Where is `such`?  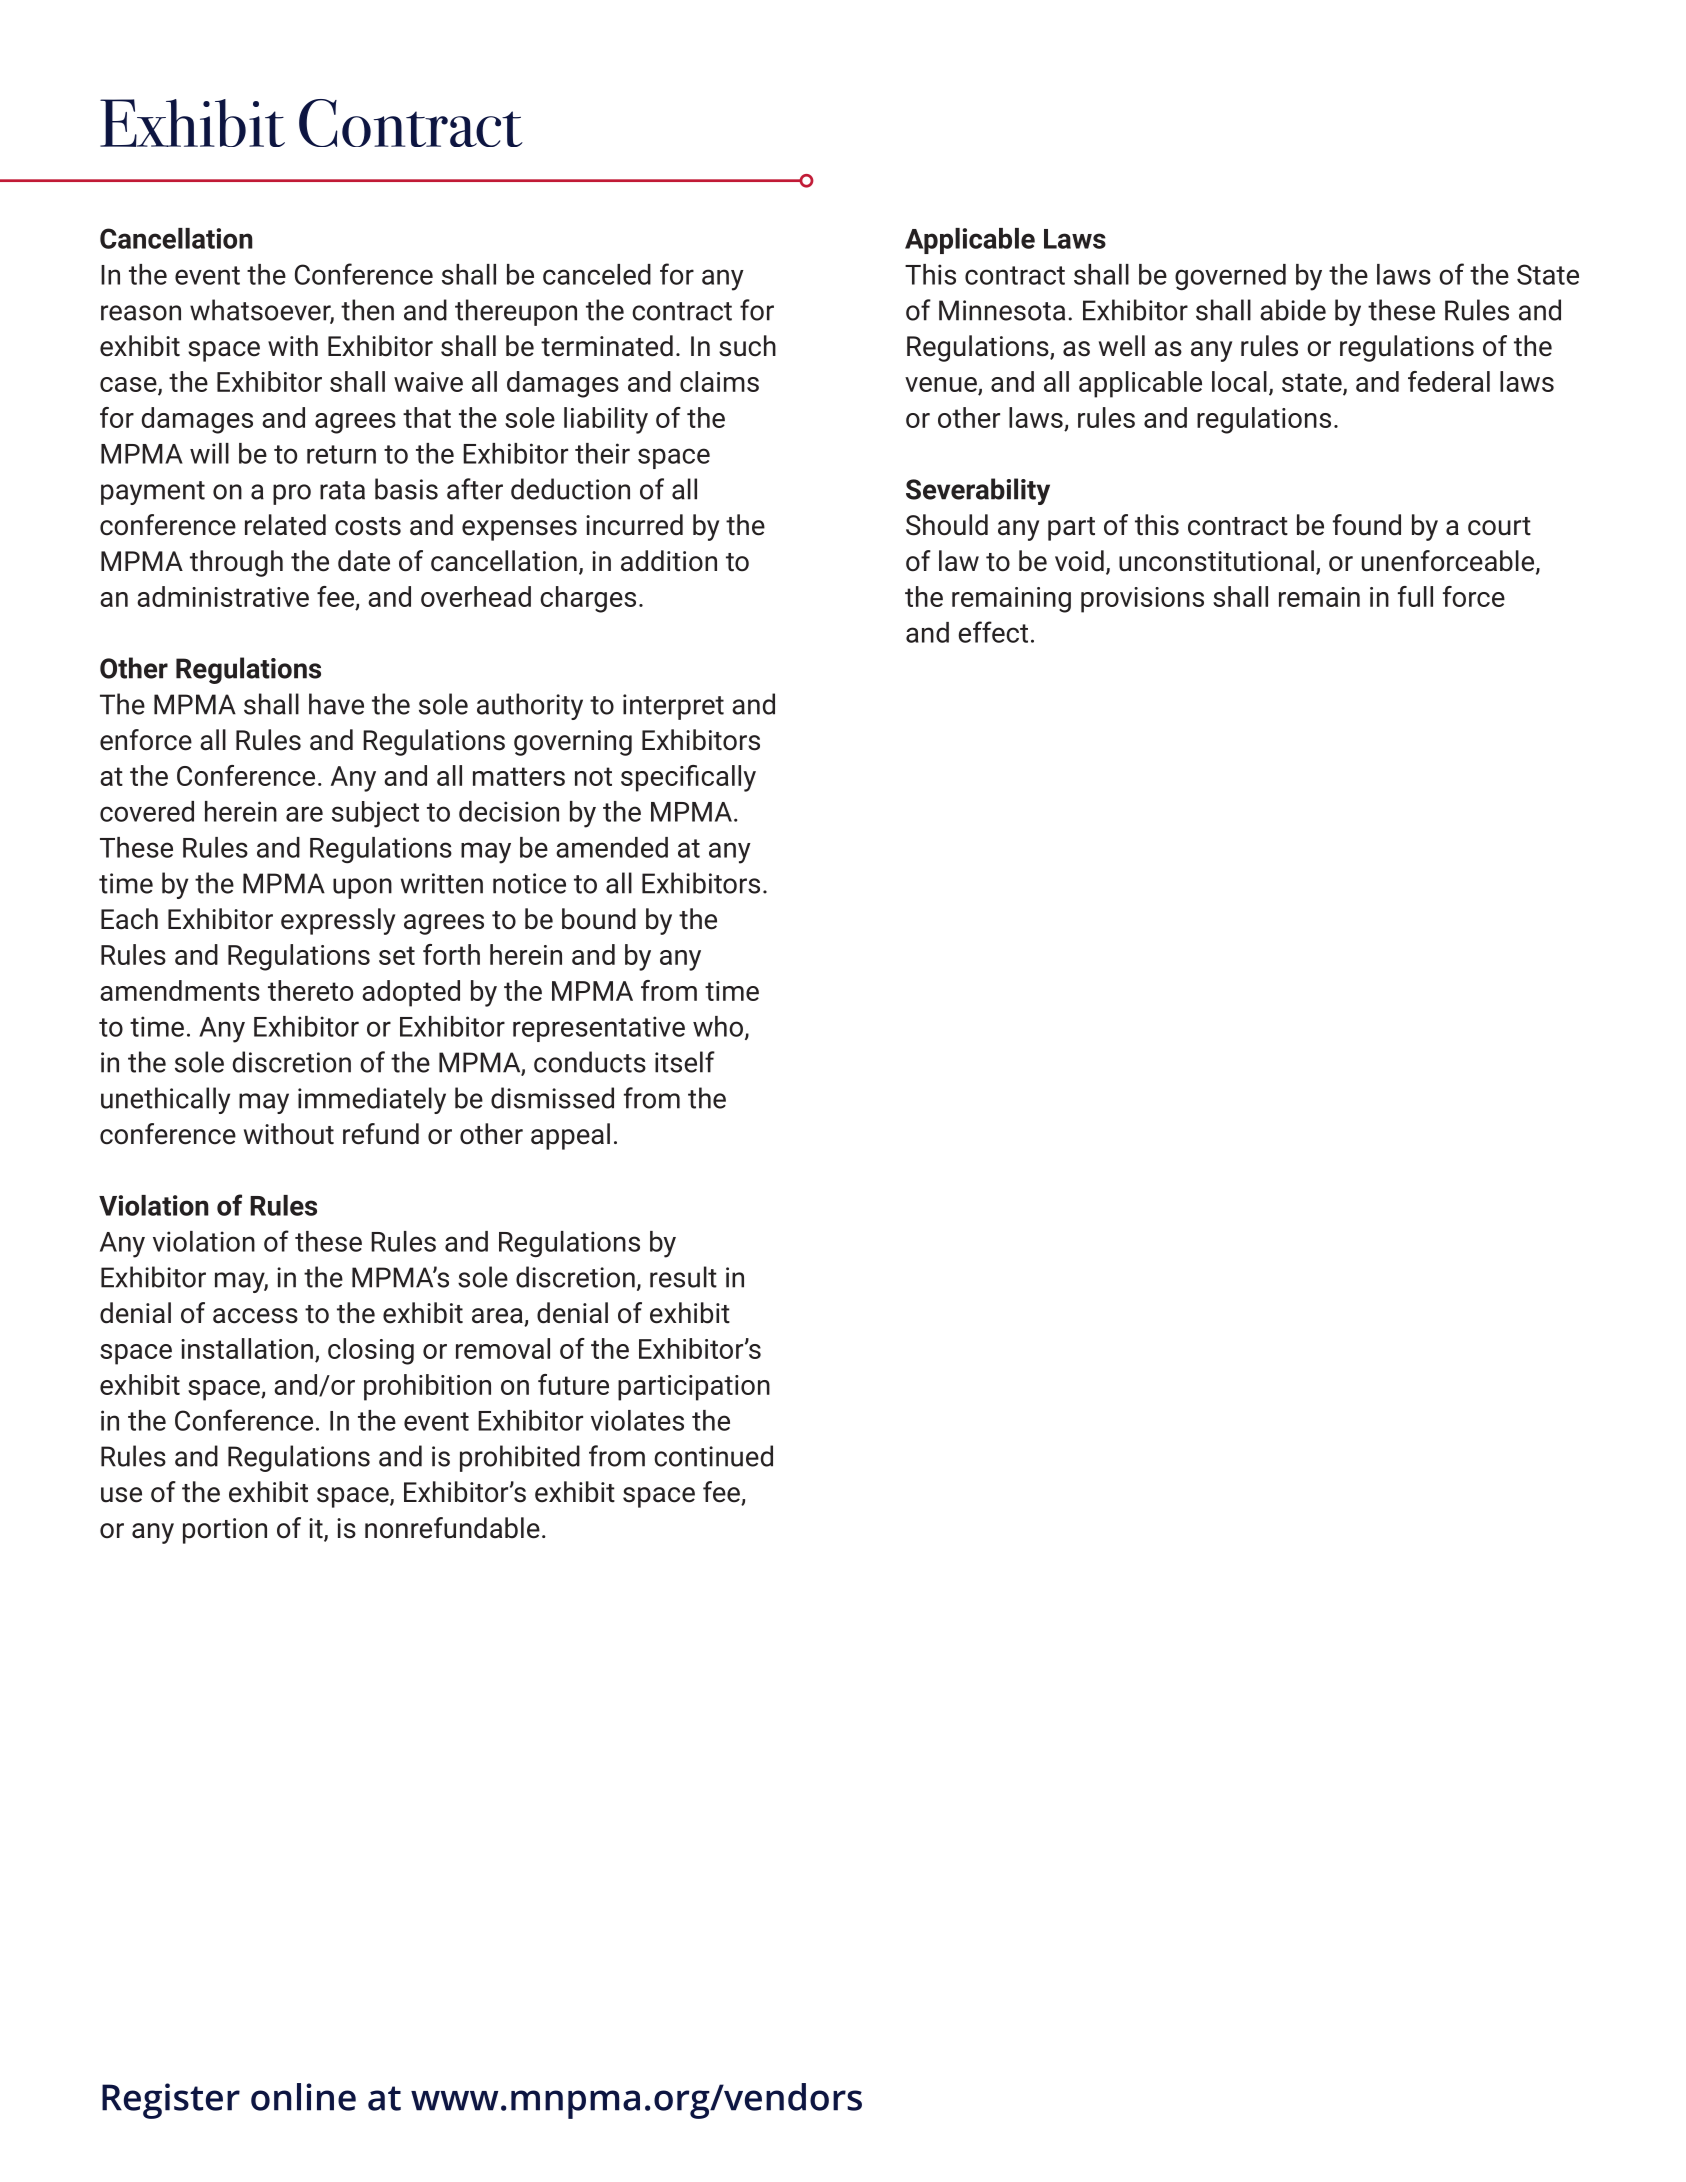 such is located at coordinates (747, 346).
